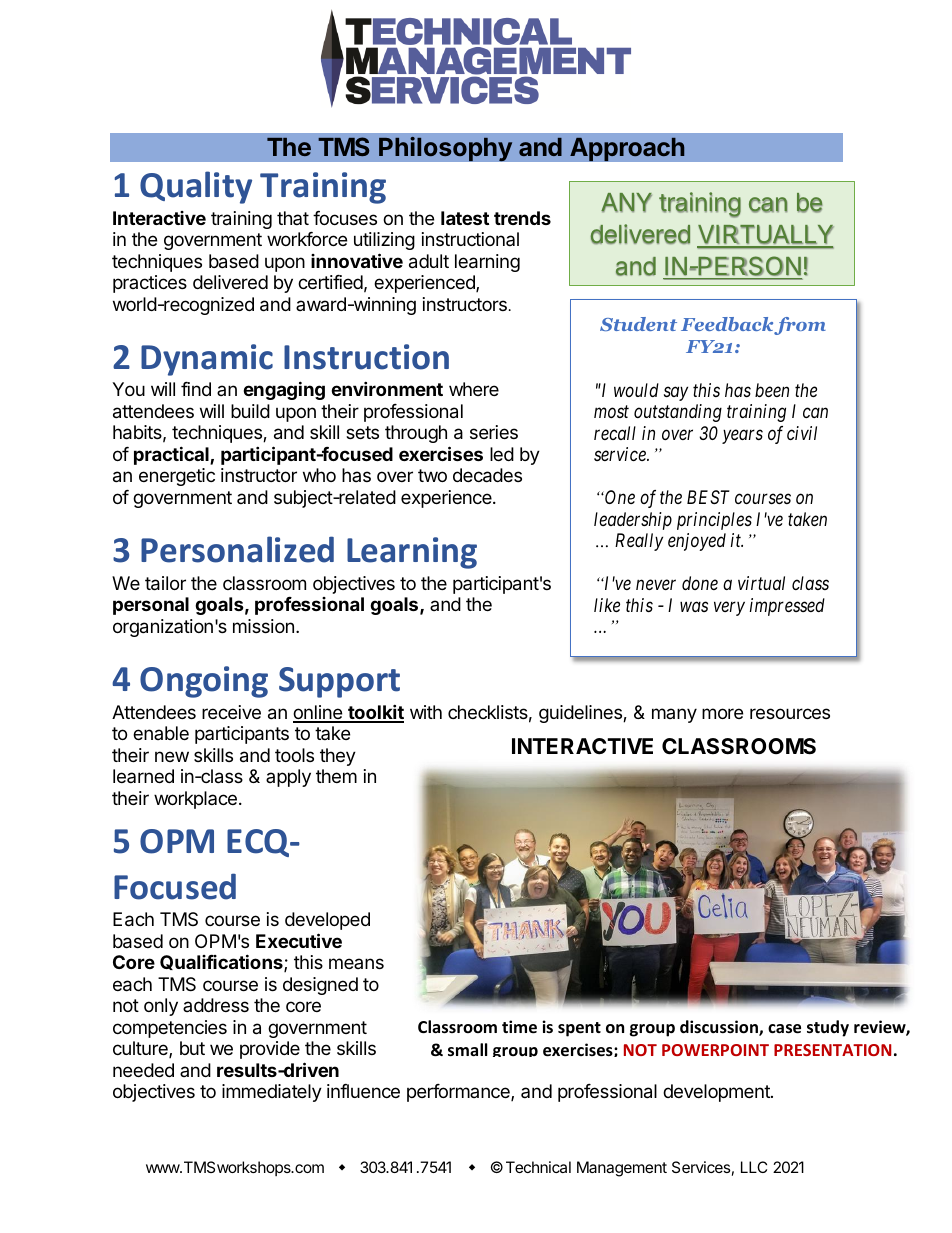 The width and height of the document is (952, 1233). Describe the element at coordinates (204, 682) in the document. I see `Ongoing` at that location.
